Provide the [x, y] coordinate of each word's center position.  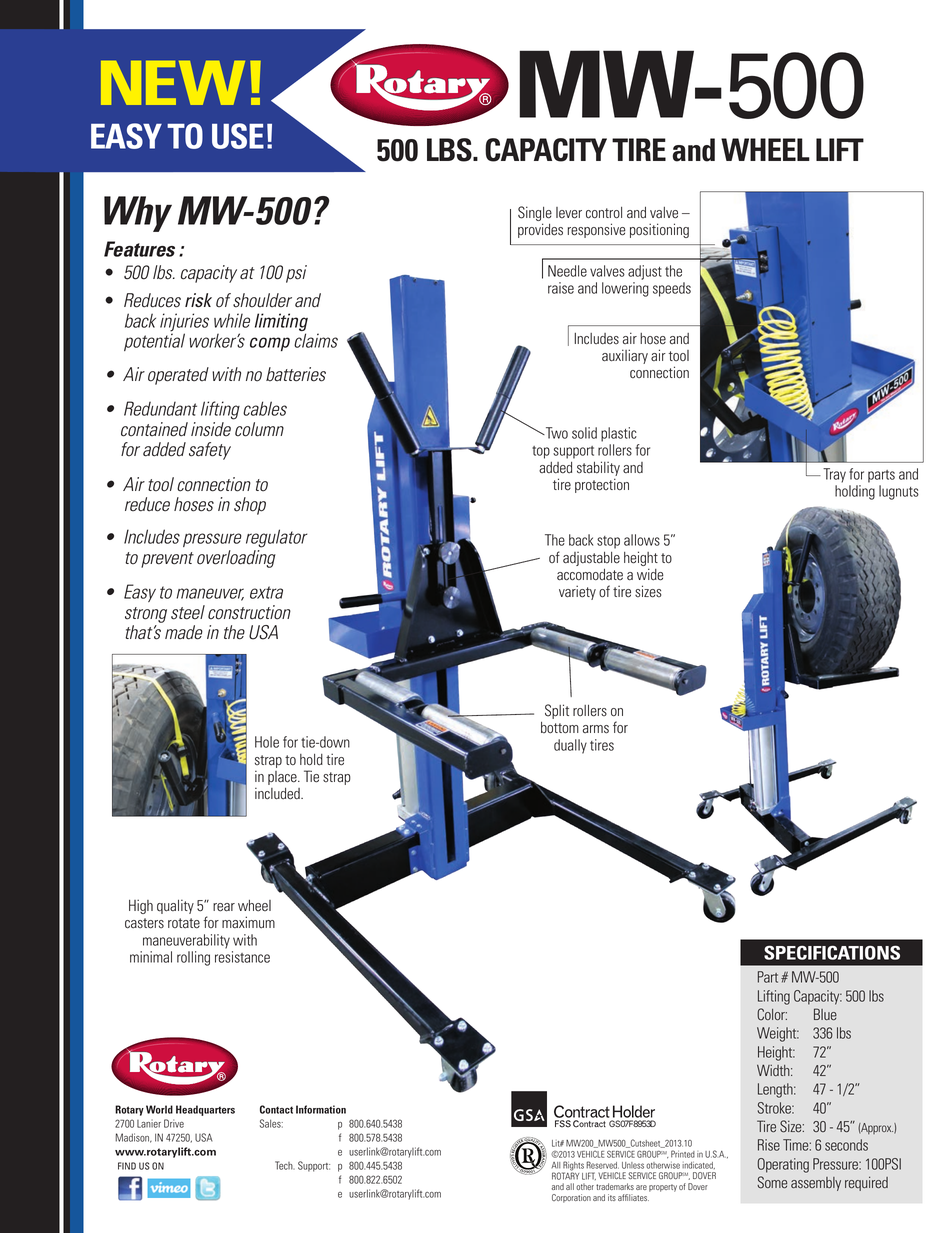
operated [178, 376]
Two [555, 433]
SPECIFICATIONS [832, 952]
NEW [173, 83]
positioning [659, 230]
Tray [834, 475]
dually [570, 746]
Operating [783, 1165]
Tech [285, 1165]
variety [577, 592]
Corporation [571, 1198]
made [184, 632]
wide [650, 574]
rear [224, 907]
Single [535, 215]
